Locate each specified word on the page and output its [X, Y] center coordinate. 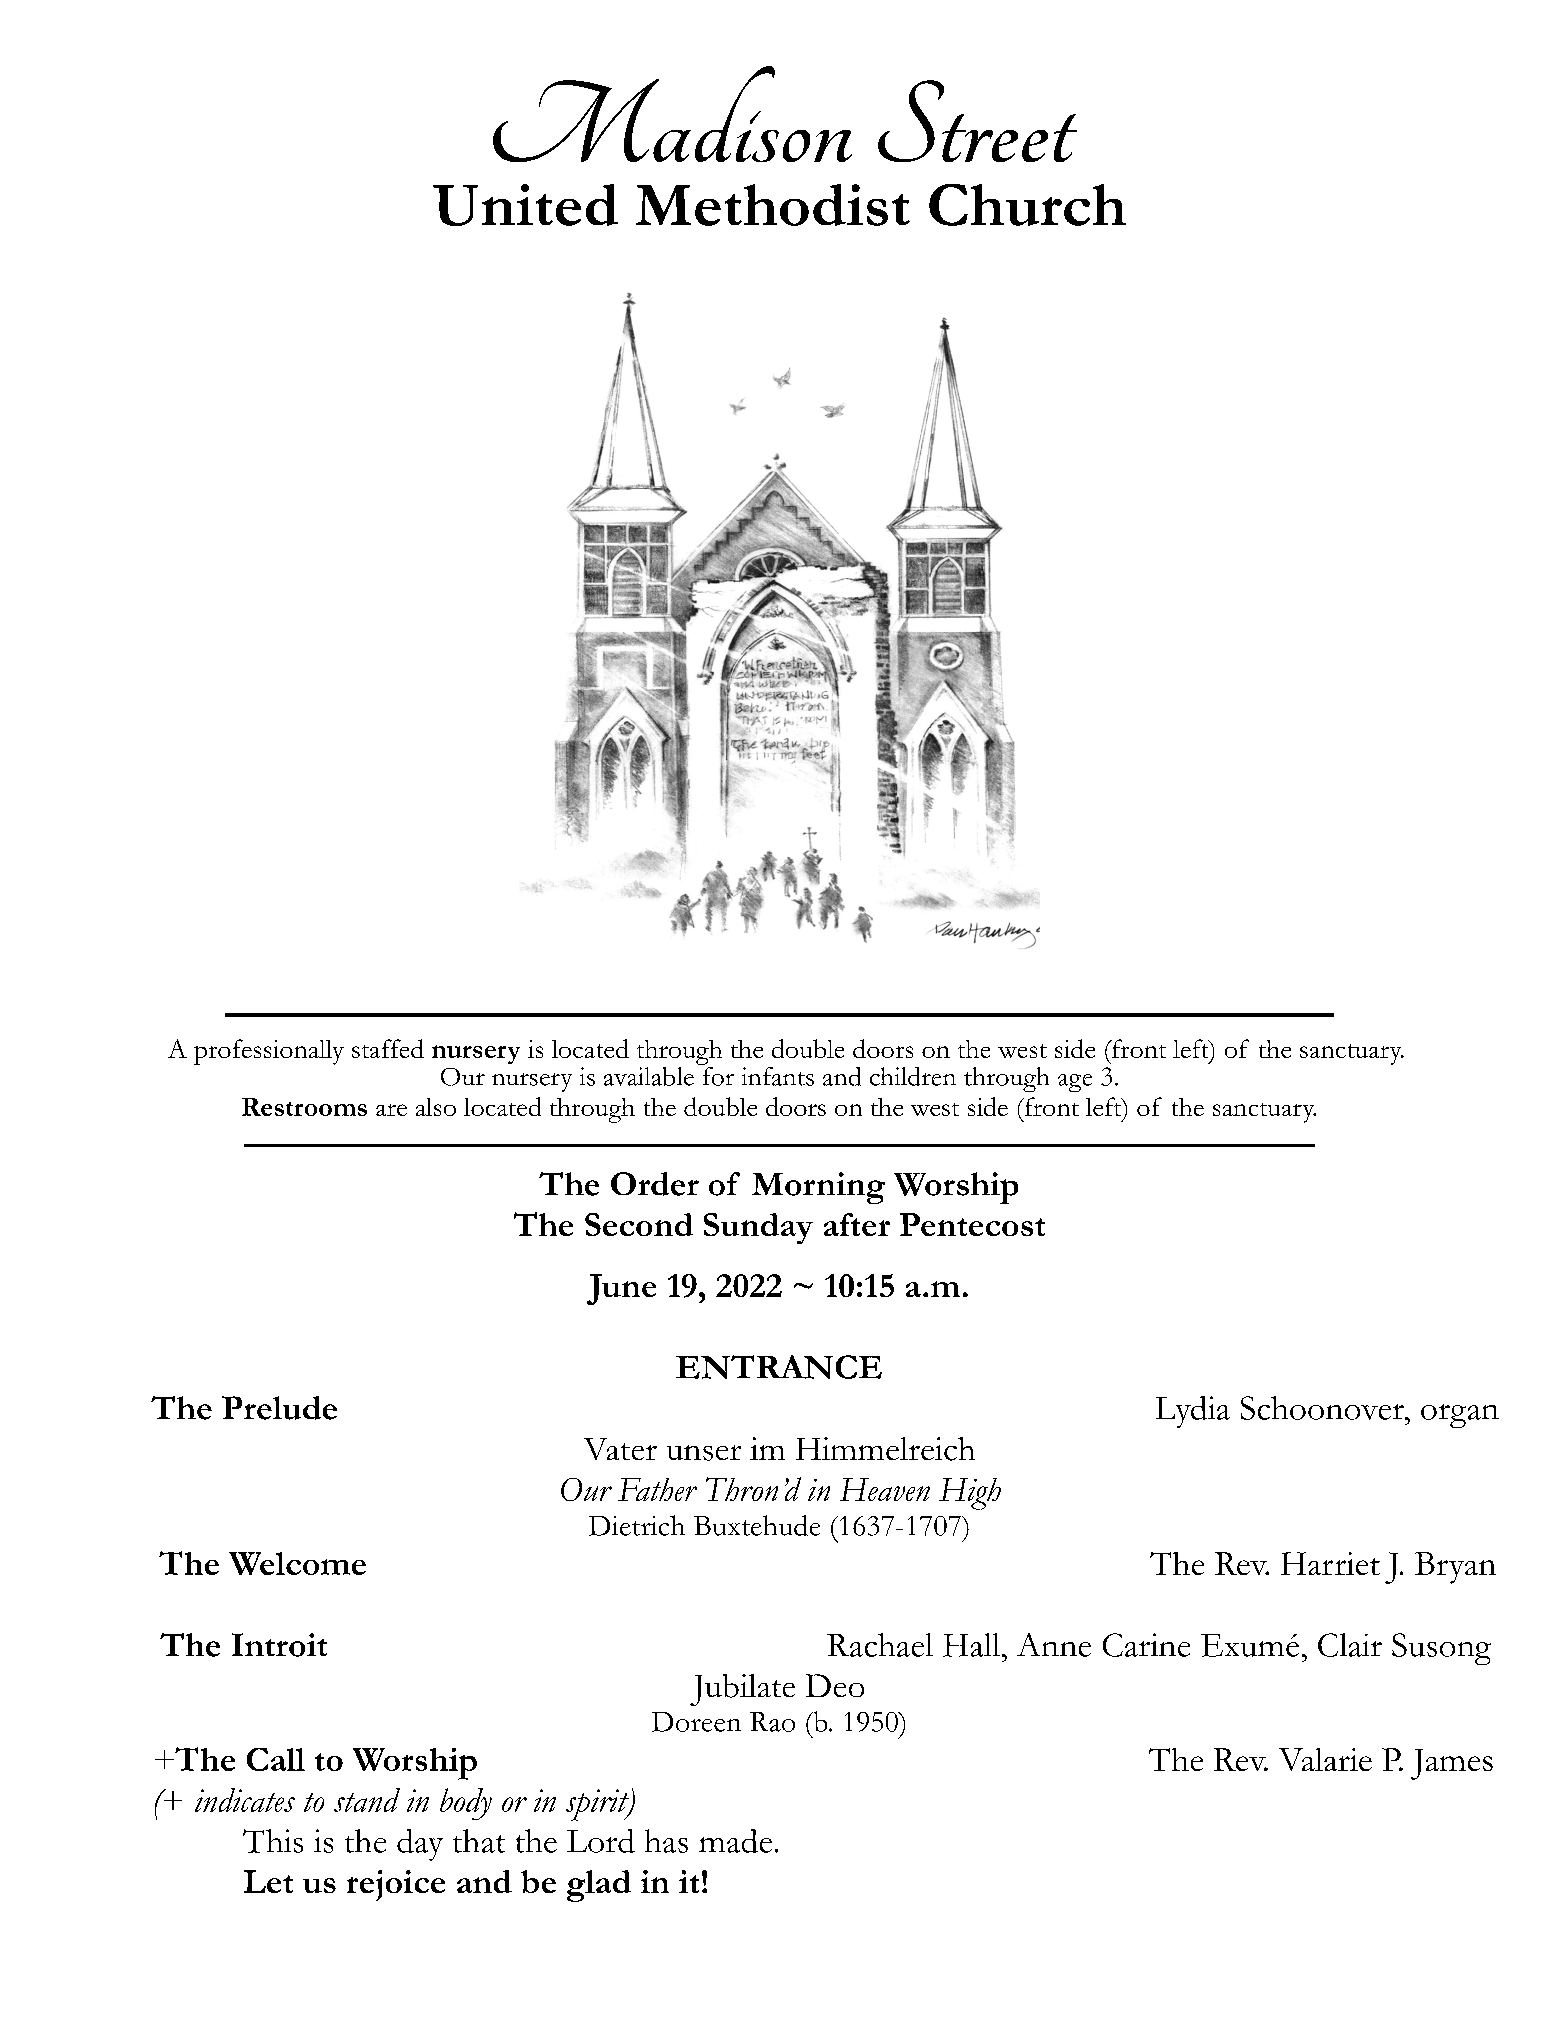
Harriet [1330, 1563]
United [525, 205]
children [913, 1076]
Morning [818, 1188]
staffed [388, 1048]
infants [778, 1076]
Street [977, 121]
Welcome [297, 1563]
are [391, 1110]
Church [1027, 205]
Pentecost [972, 1224]
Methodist [773, 205]
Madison [672, 114]
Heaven [885, 1489]
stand [367, 1800]
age [1075, 1083]
